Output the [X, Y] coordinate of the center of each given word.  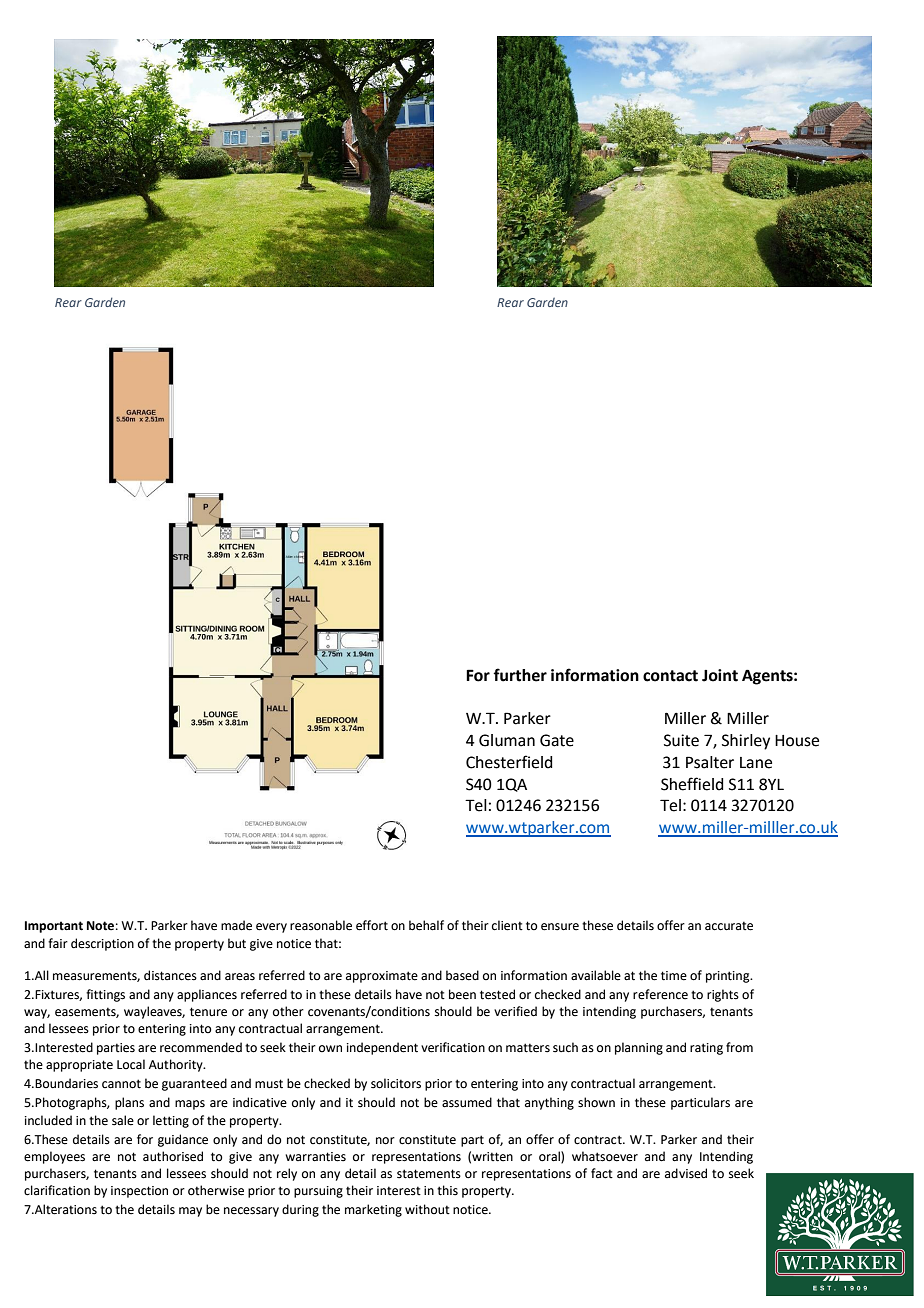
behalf [426, 925]
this [447, 1190]
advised [686, 1173]
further [520, 675]
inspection [139, 1192]
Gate [557, 740]
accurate [729, 926]
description [102, 944]
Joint [720, 675]
